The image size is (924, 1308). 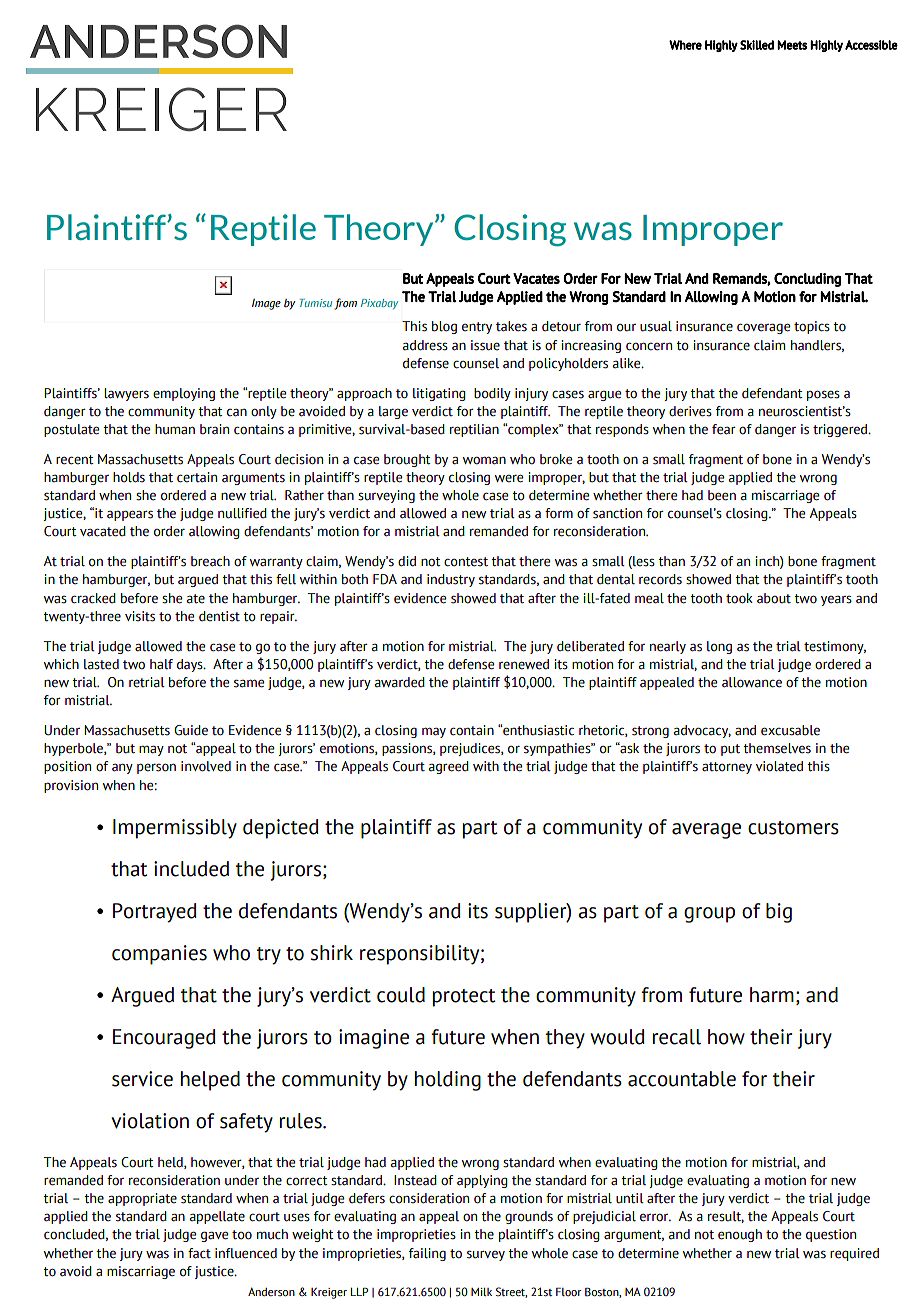 I want to click on breach, so click(x=210, y=561).
